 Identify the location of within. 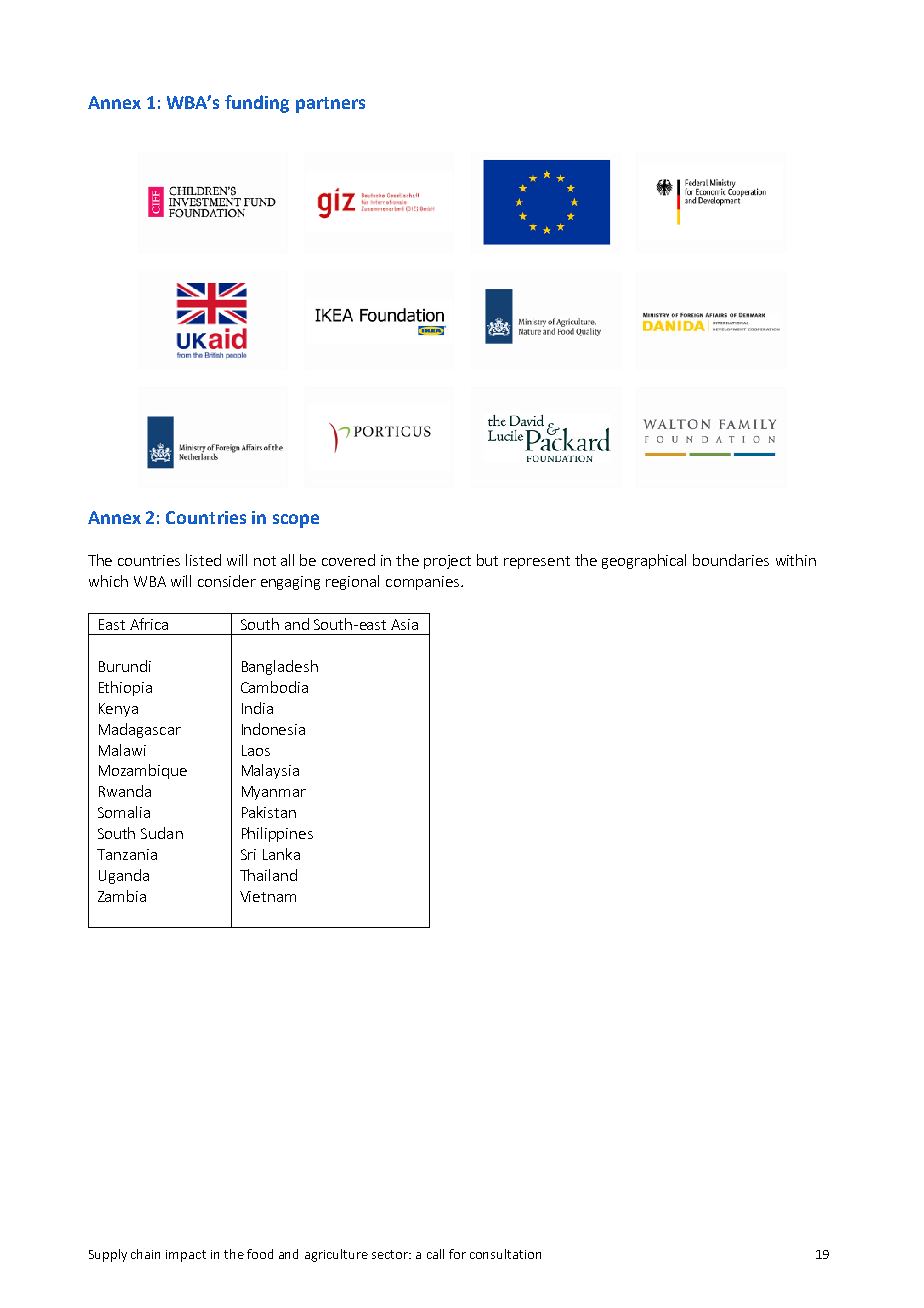
(796, 560).
